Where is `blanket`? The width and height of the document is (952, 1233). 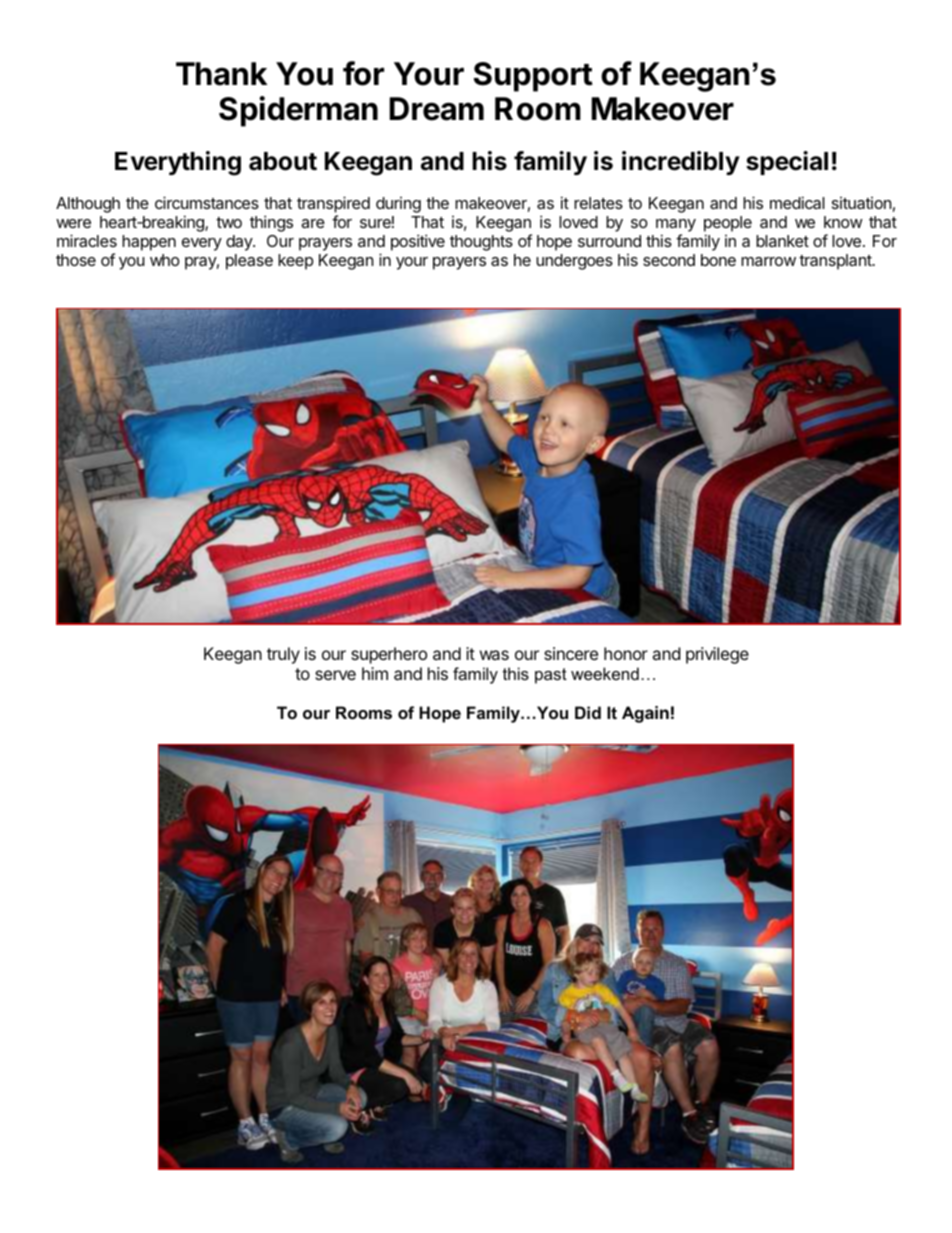
blanket is located at coordinates (782, 241).
